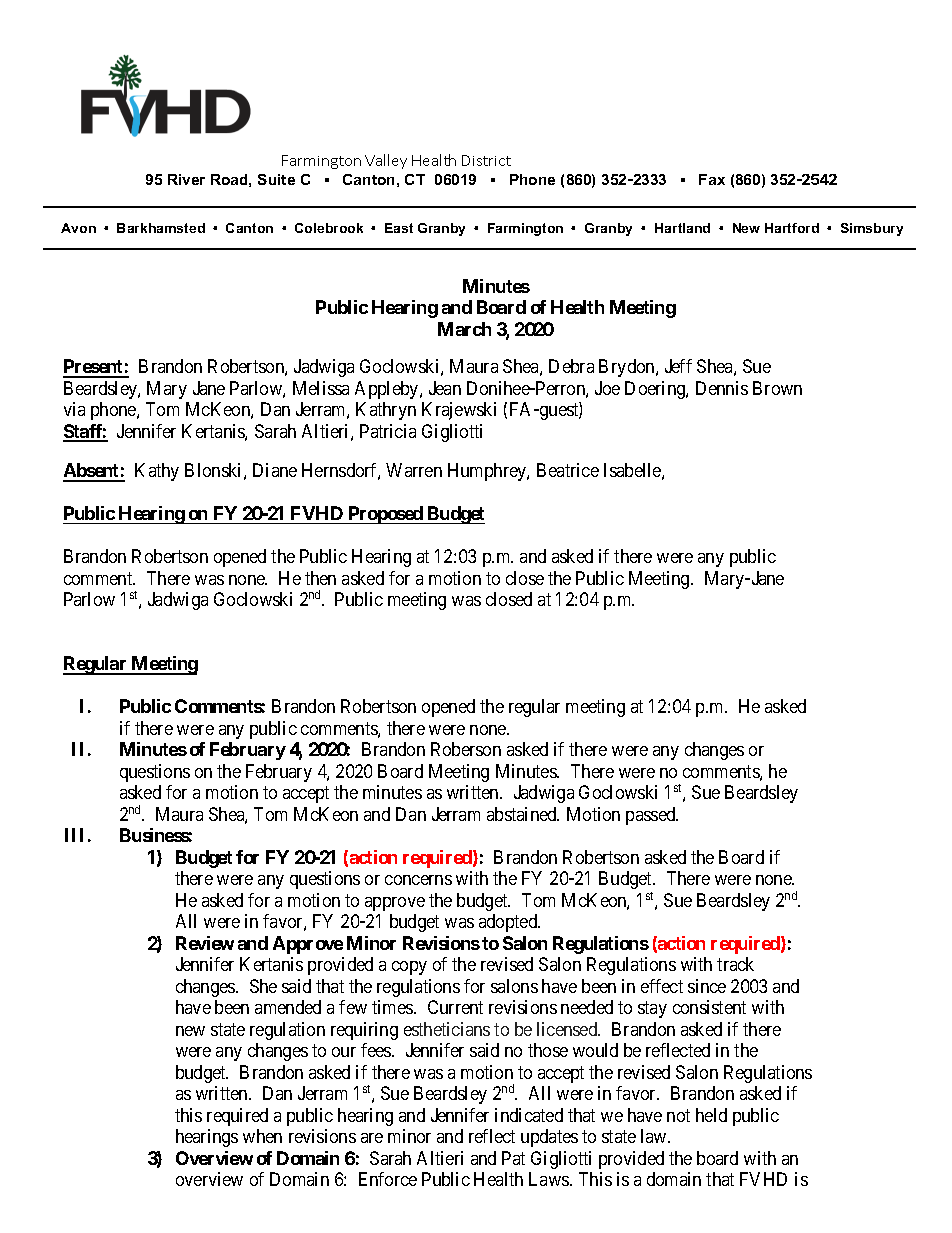  I want to click on Fax, so click(712, 179).
